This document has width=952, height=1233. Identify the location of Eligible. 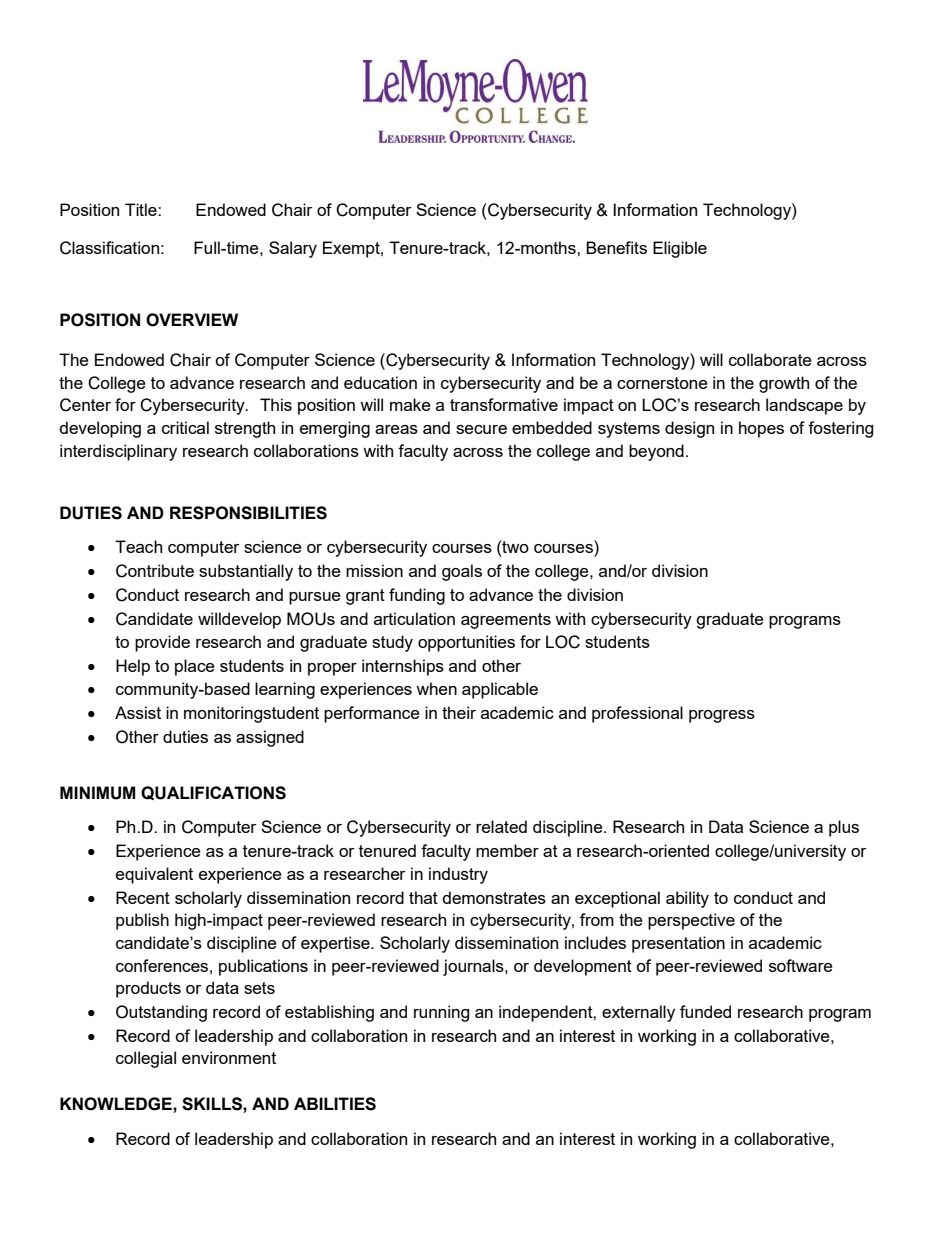
(680, 249).
